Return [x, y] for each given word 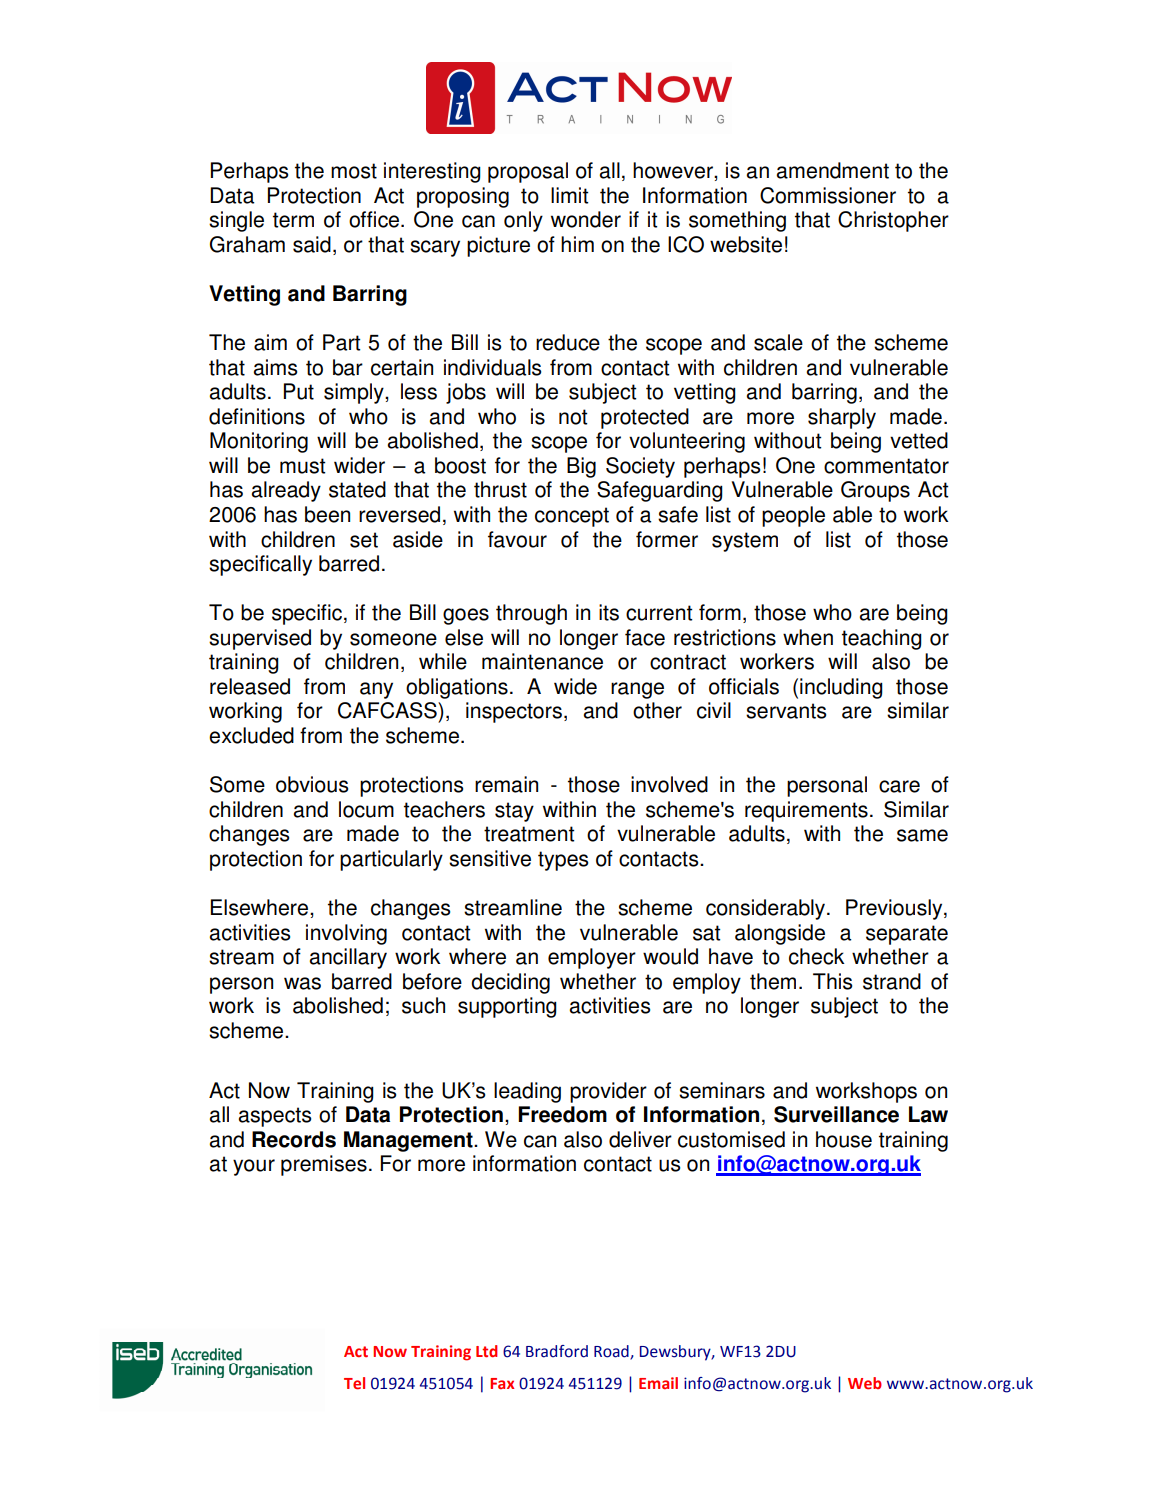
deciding [510, 983]
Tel [354, 1383]
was [302, 983]
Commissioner [828, 195]
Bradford [557, 1351]
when [808, 637]
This [832, 981]
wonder [586, 219]
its [609, 612]
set [364, 540]
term [293, 220]
